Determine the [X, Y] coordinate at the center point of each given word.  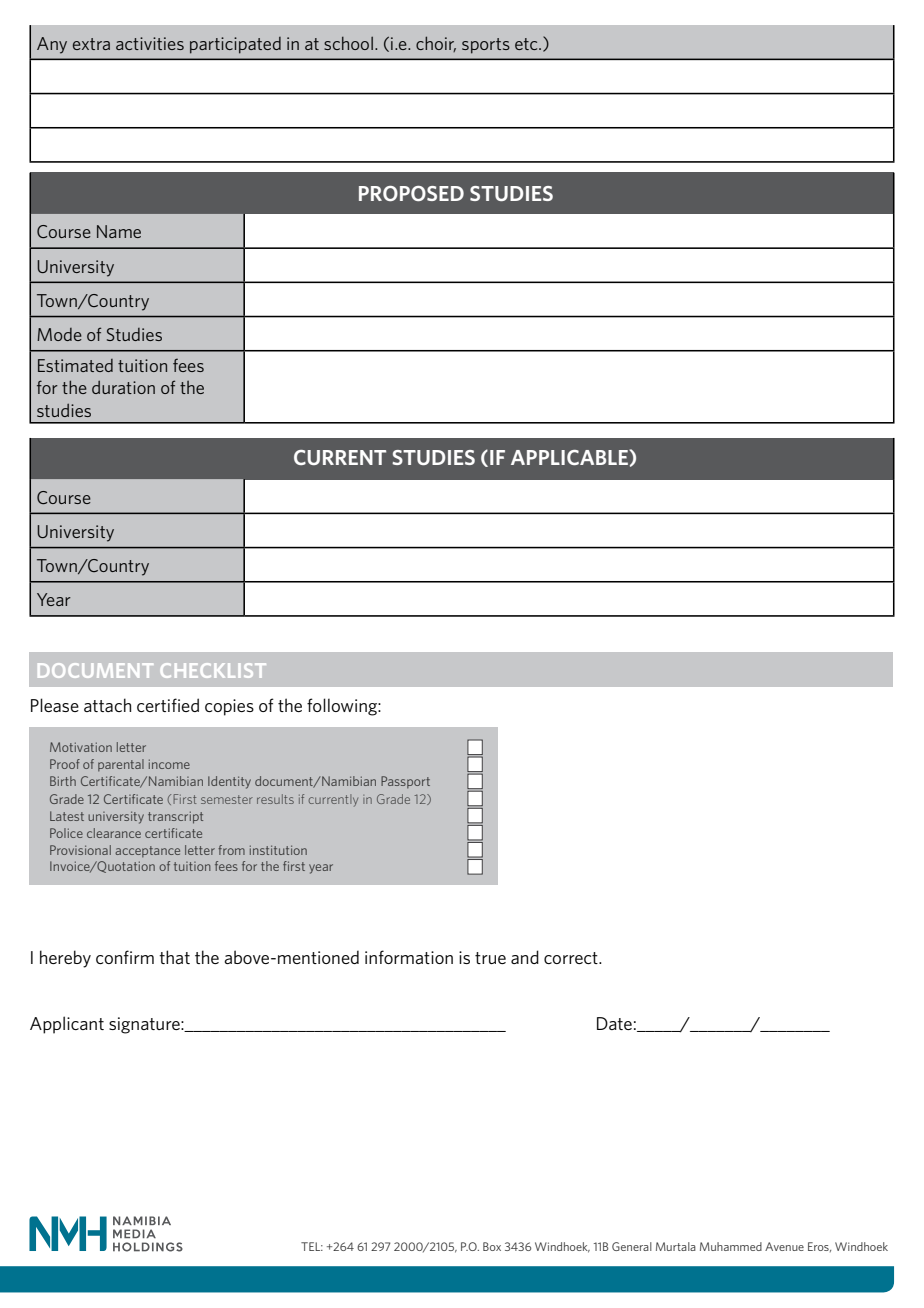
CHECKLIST [213, 670]
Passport [405, 782]
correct [572, 958]
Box [492, 1246]
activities [150, 43]
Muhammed [731, 1246]
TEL [312, 1246]
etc [527, 44]
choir [436, 44]
